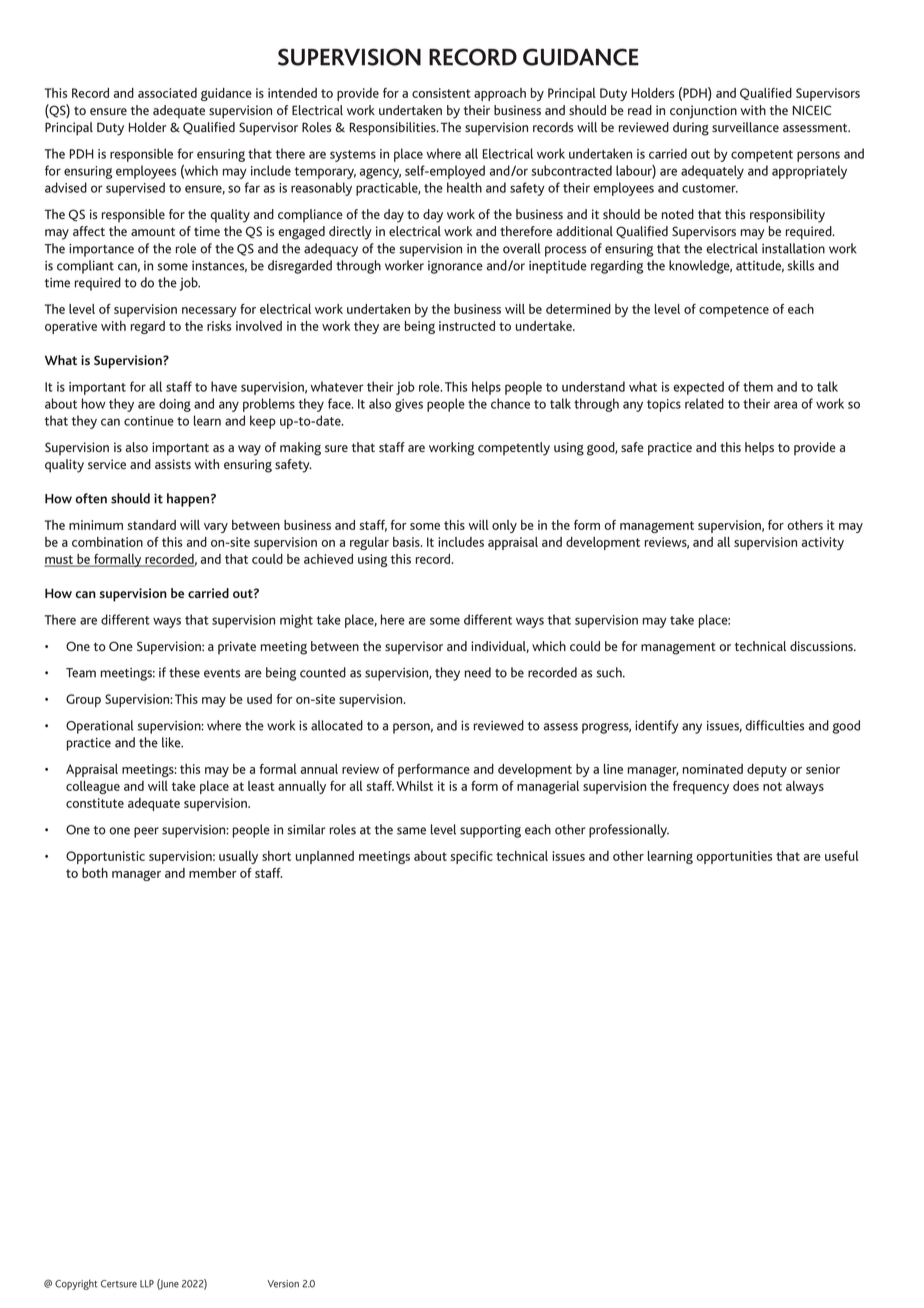 This screenshot has height=1308, width=924. I want to click on surveillance, so click(745, 127).
